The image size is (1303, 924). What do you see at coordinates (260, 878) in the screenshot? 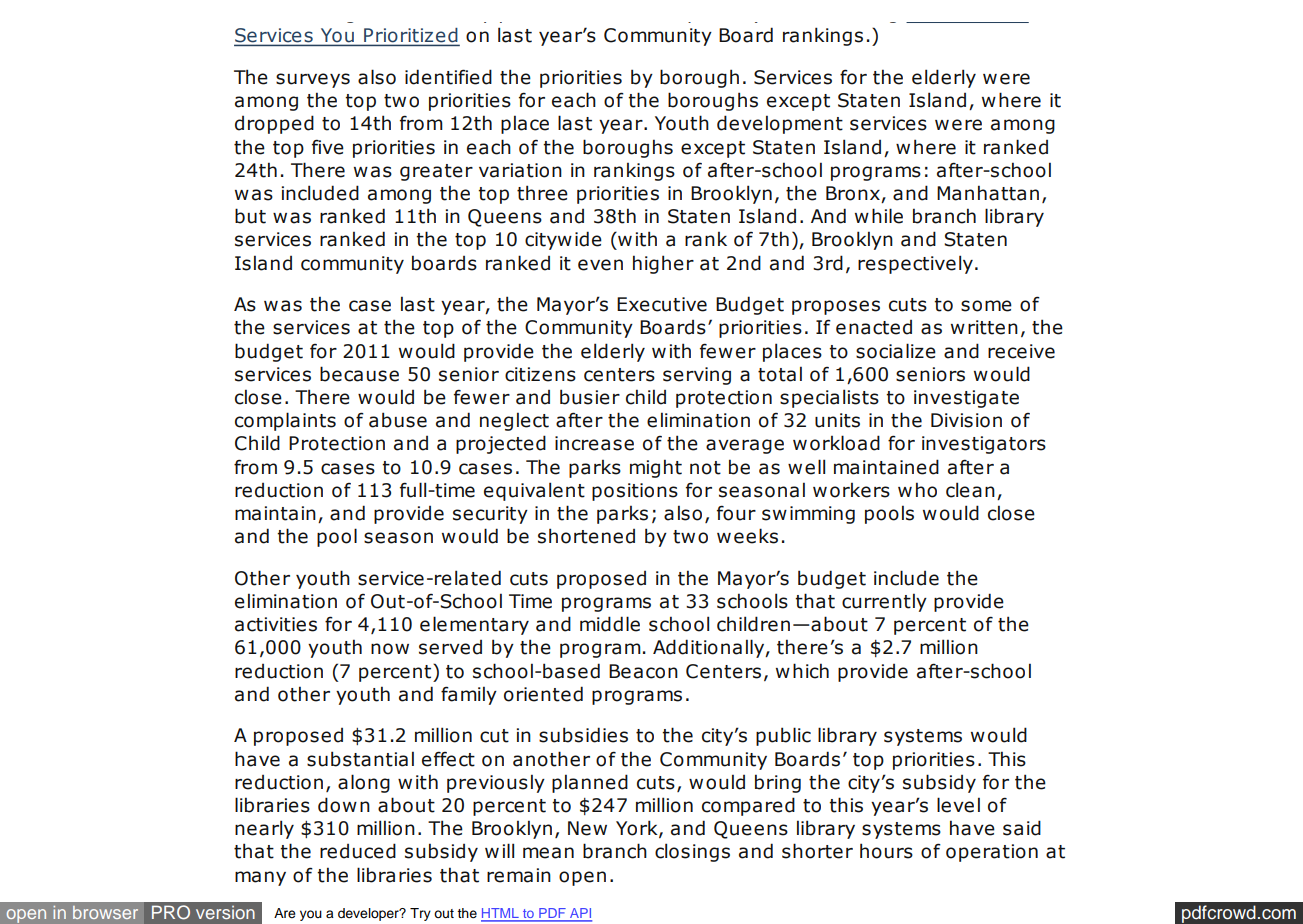
I see `many` at bounding box center [260, 878].
